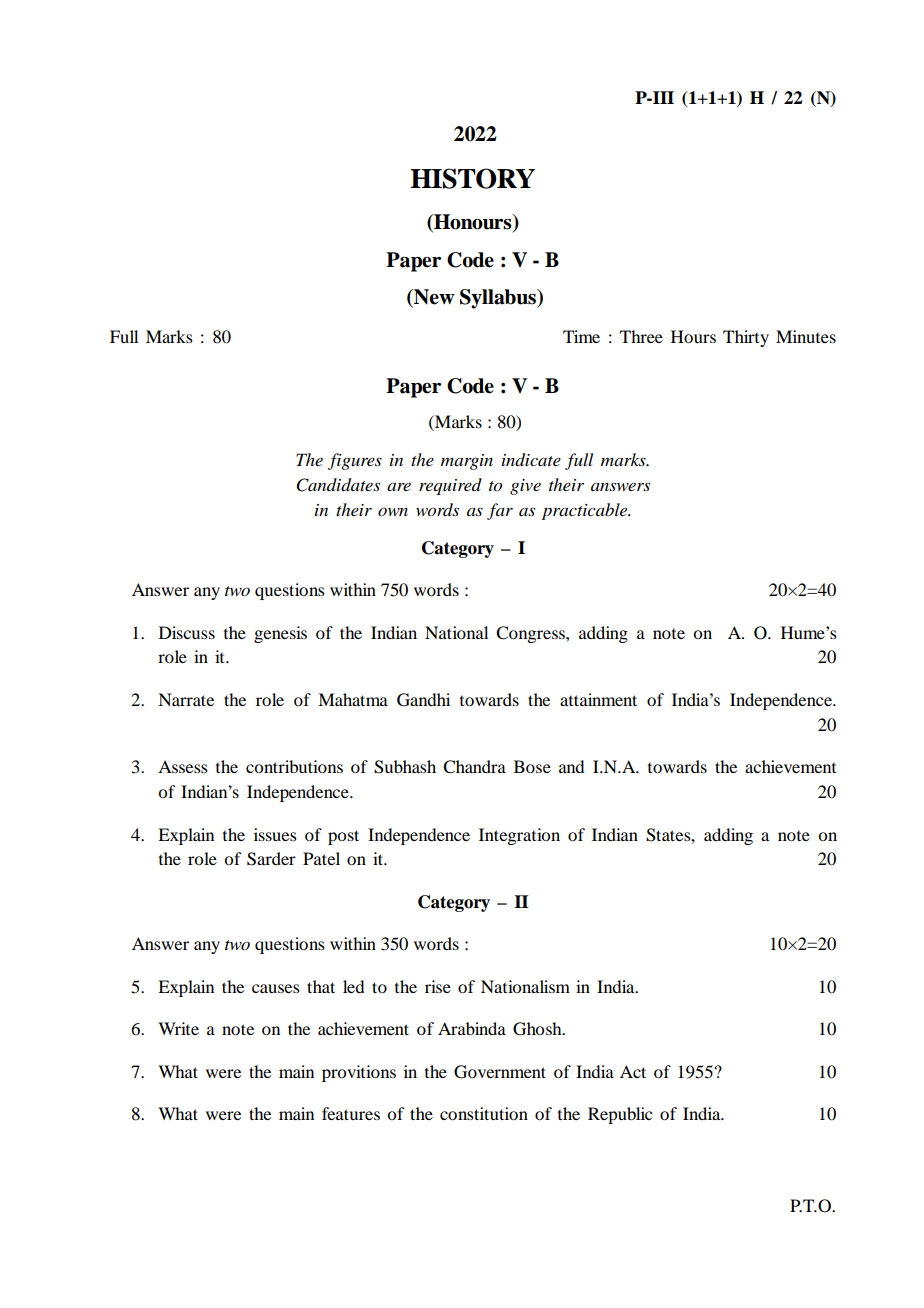 The height and width of the page is (1308, 924). I want to click on Integration, so click(519, 836).
